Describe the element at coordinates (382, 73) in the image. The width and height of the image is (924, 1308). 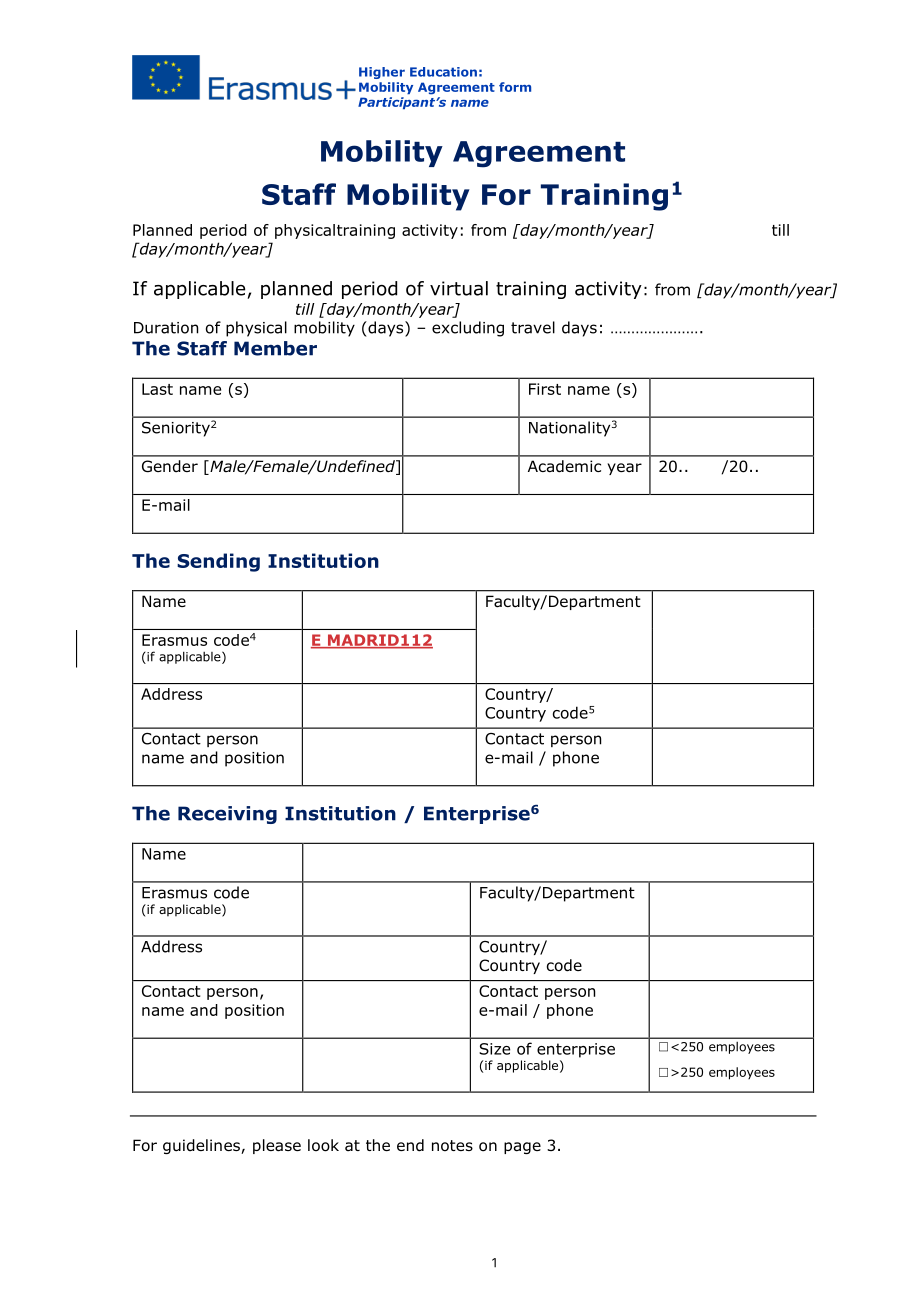
I see `Higher` at that location.
